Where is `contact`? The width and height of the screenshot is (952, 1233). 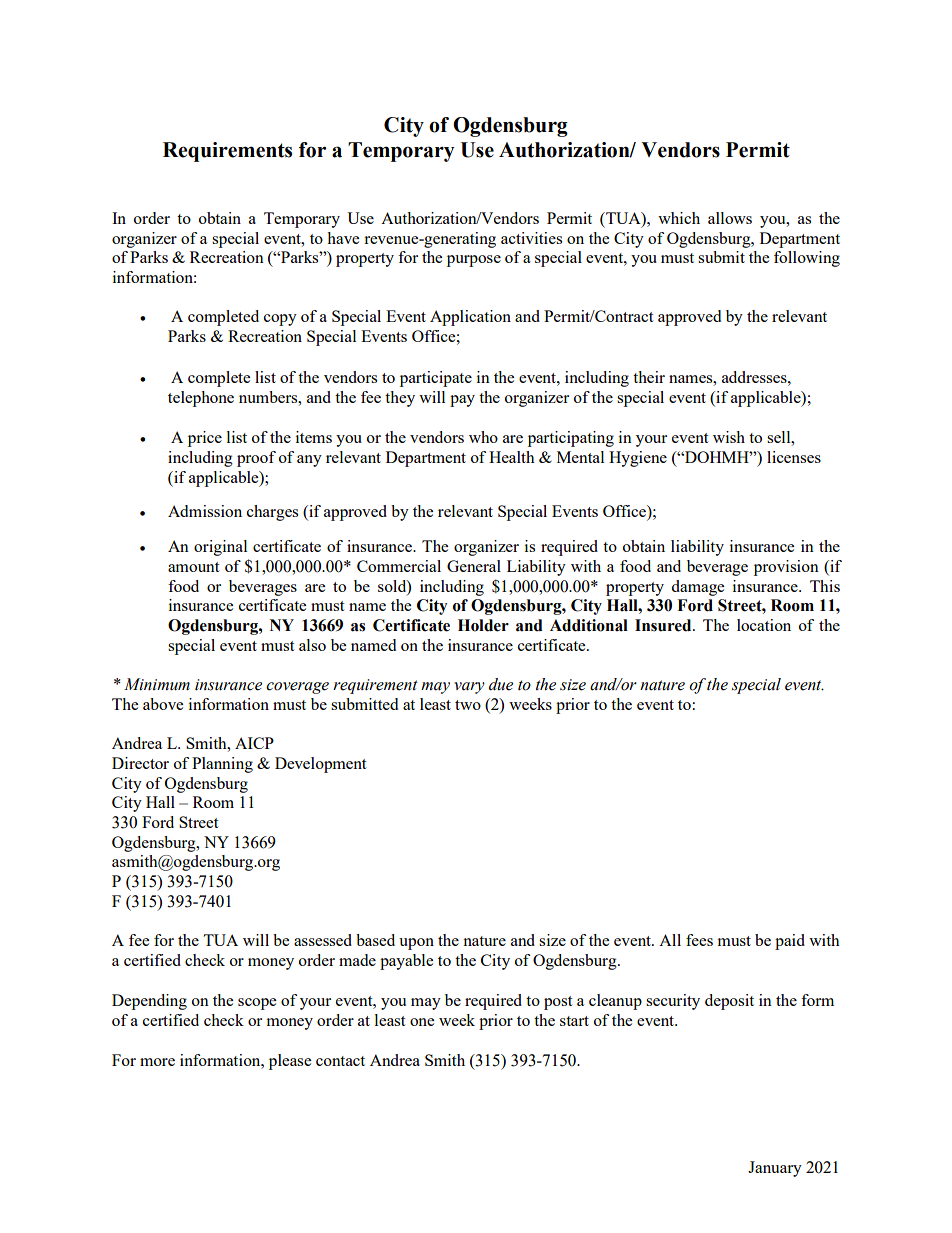 contact is located at coordinates (340, 1061).
